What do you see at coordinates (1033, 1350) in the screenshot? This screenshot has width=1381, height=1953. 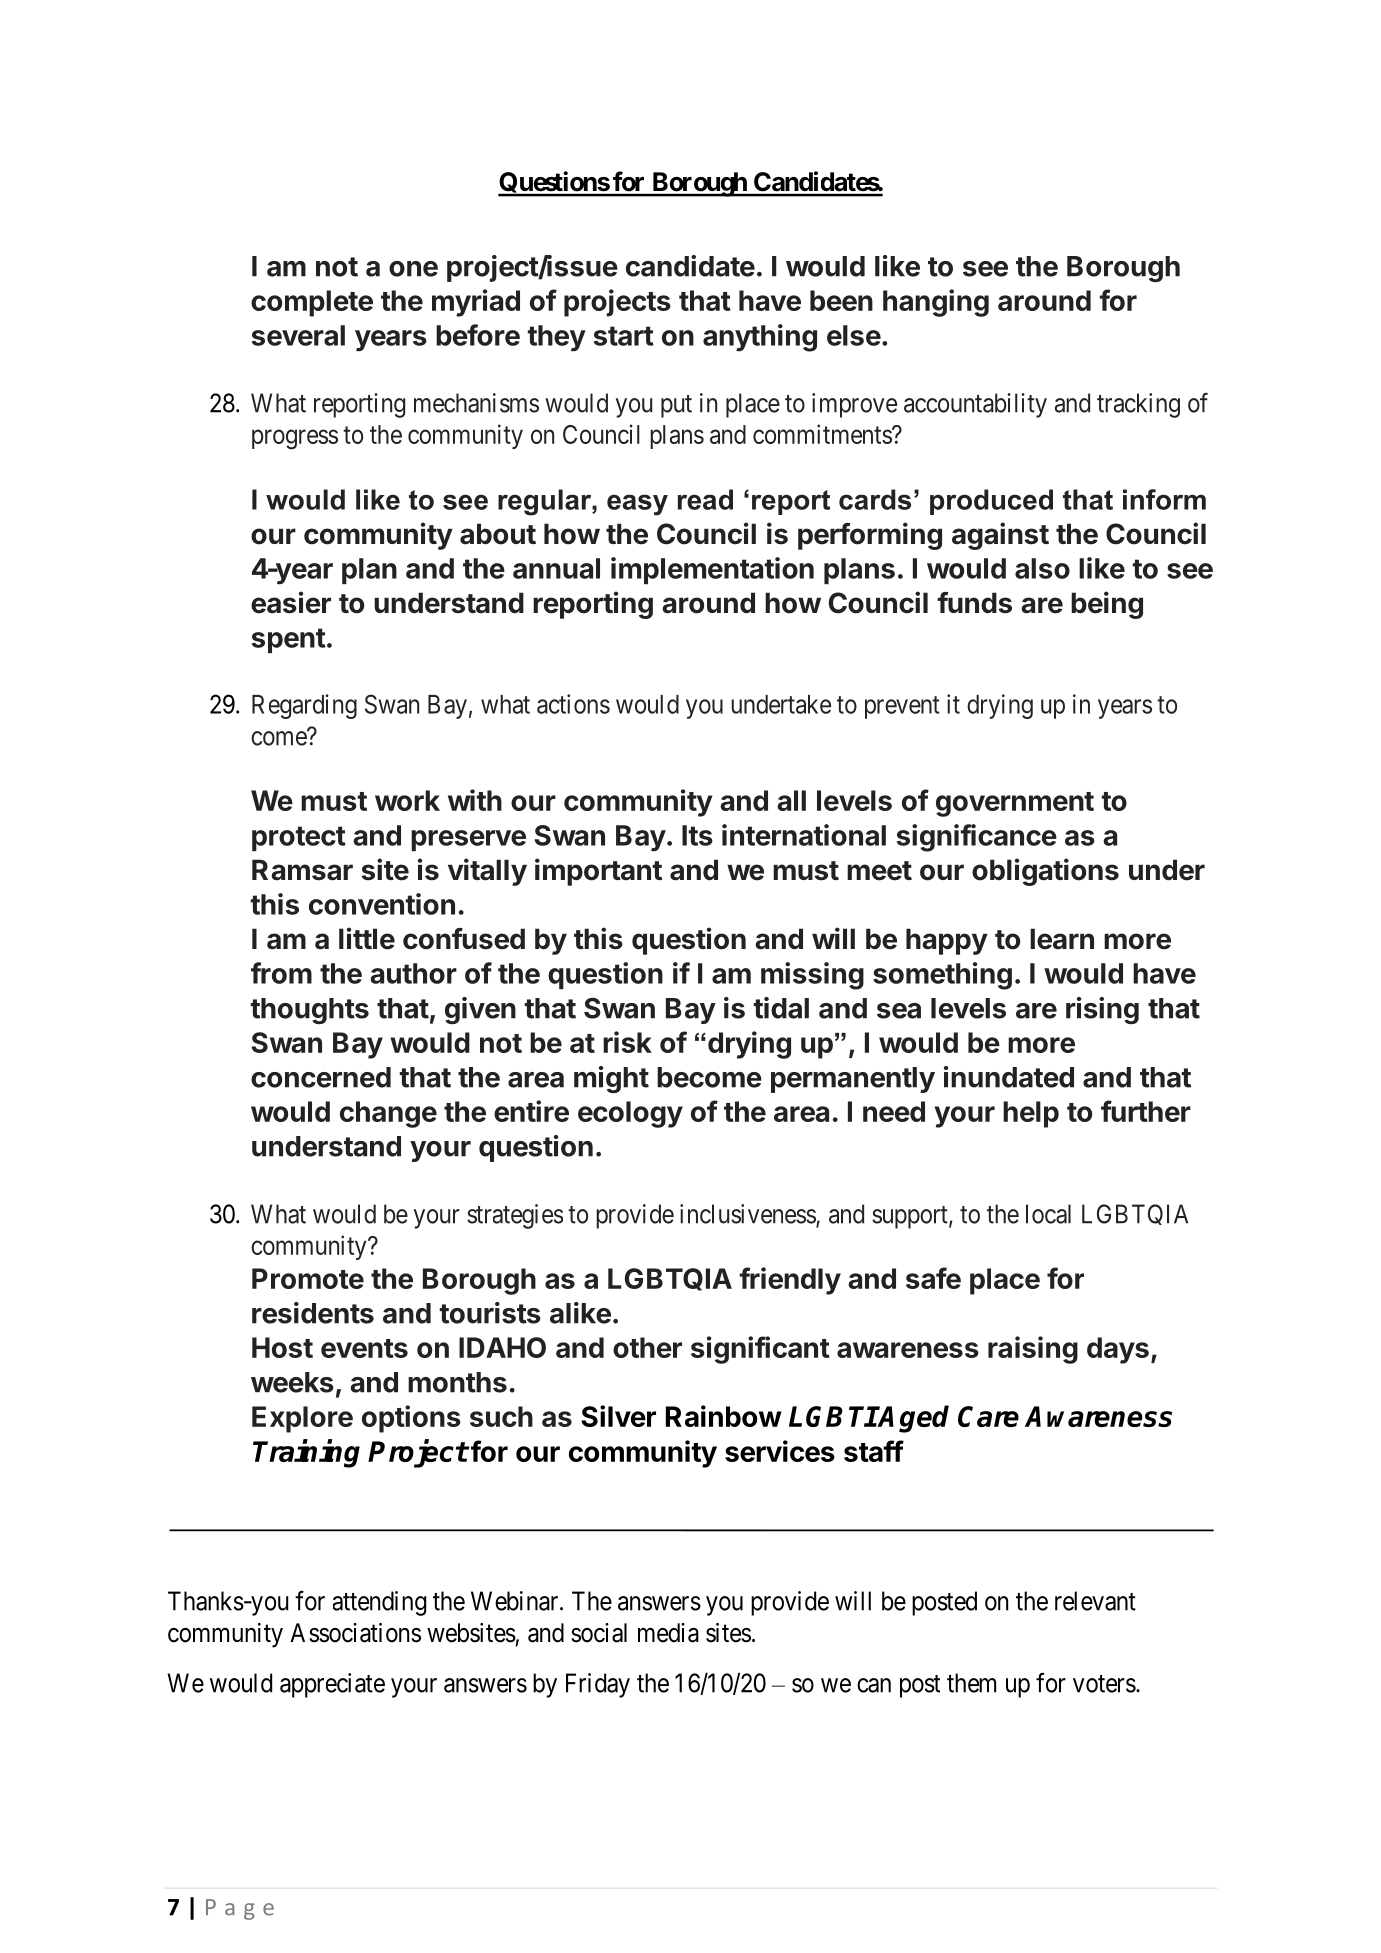 I see `raising` at bounding box center [1033, 1350].
